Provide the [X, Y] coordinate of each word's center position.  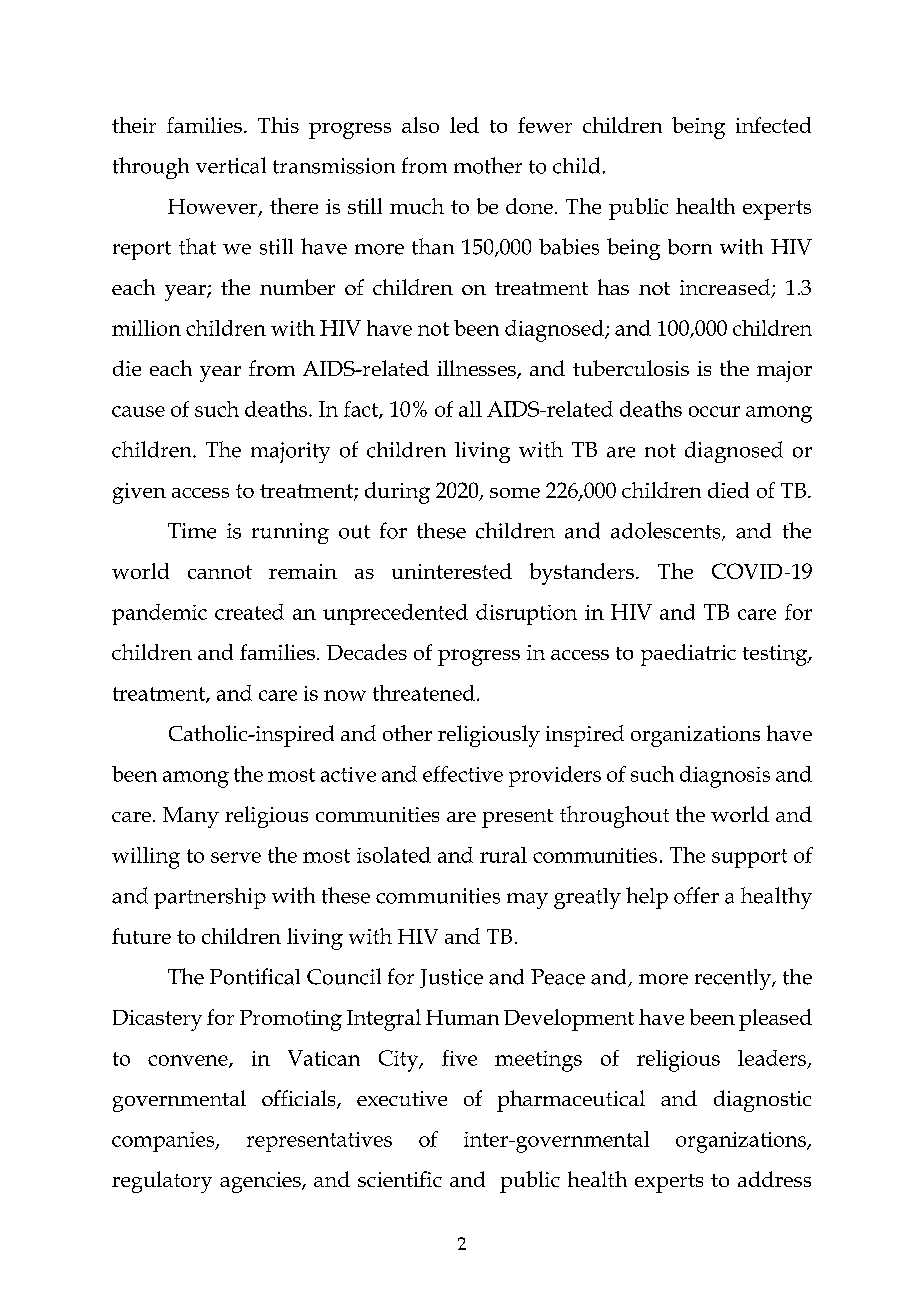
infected [773, 125]
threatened [424, 693]
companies [164, 1142]
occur [714, 411]
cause [138, 411]
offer [696, 895]
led [464, 125]
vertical [231, 165]
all [470, 409]
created [249, 612]
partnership [210, 898]
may [527, 901]
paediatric [688, 655]
